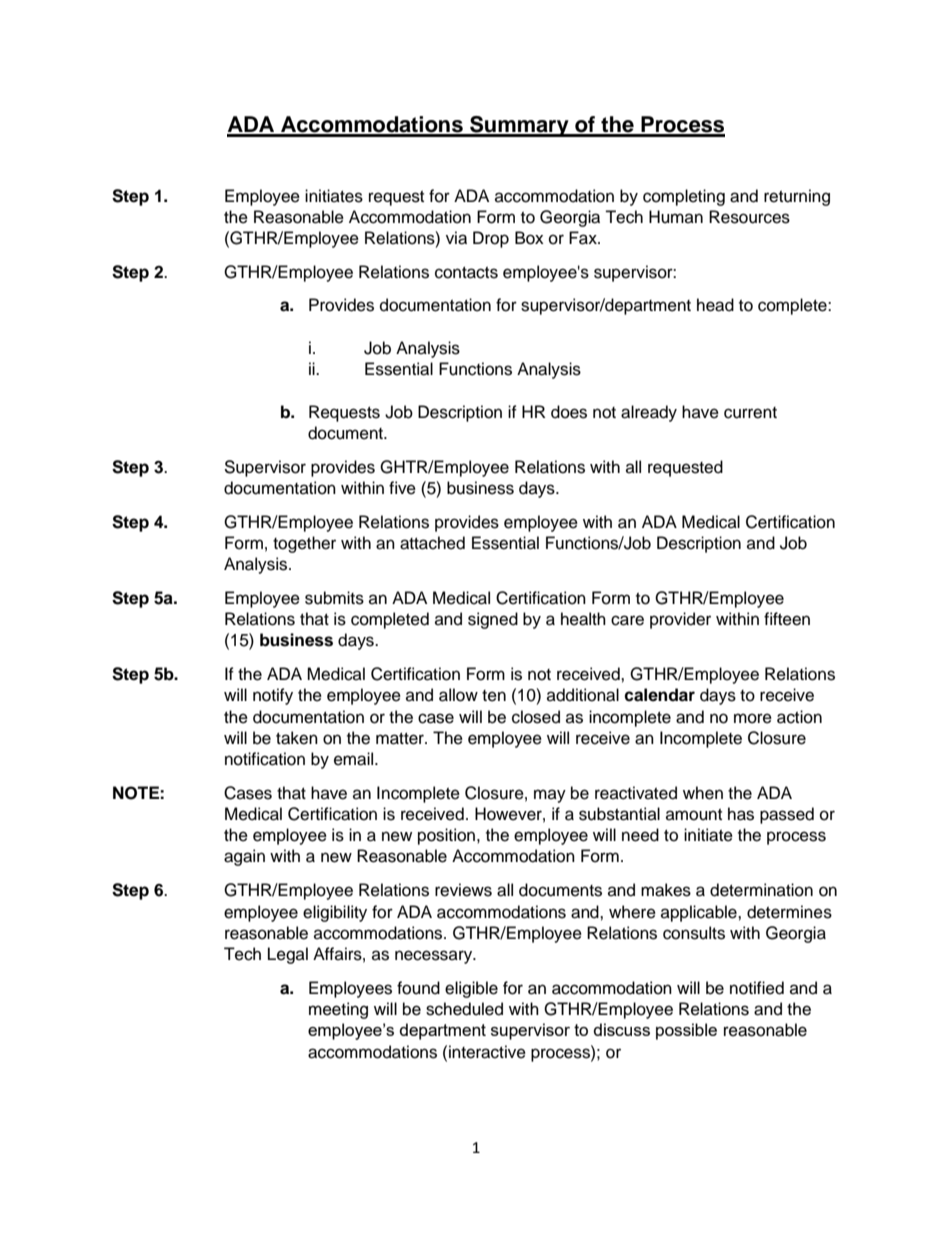  What do you see at coordinates (519, 126) in the screenshot?
I see `Summary` at bounding box center [519, 126].
